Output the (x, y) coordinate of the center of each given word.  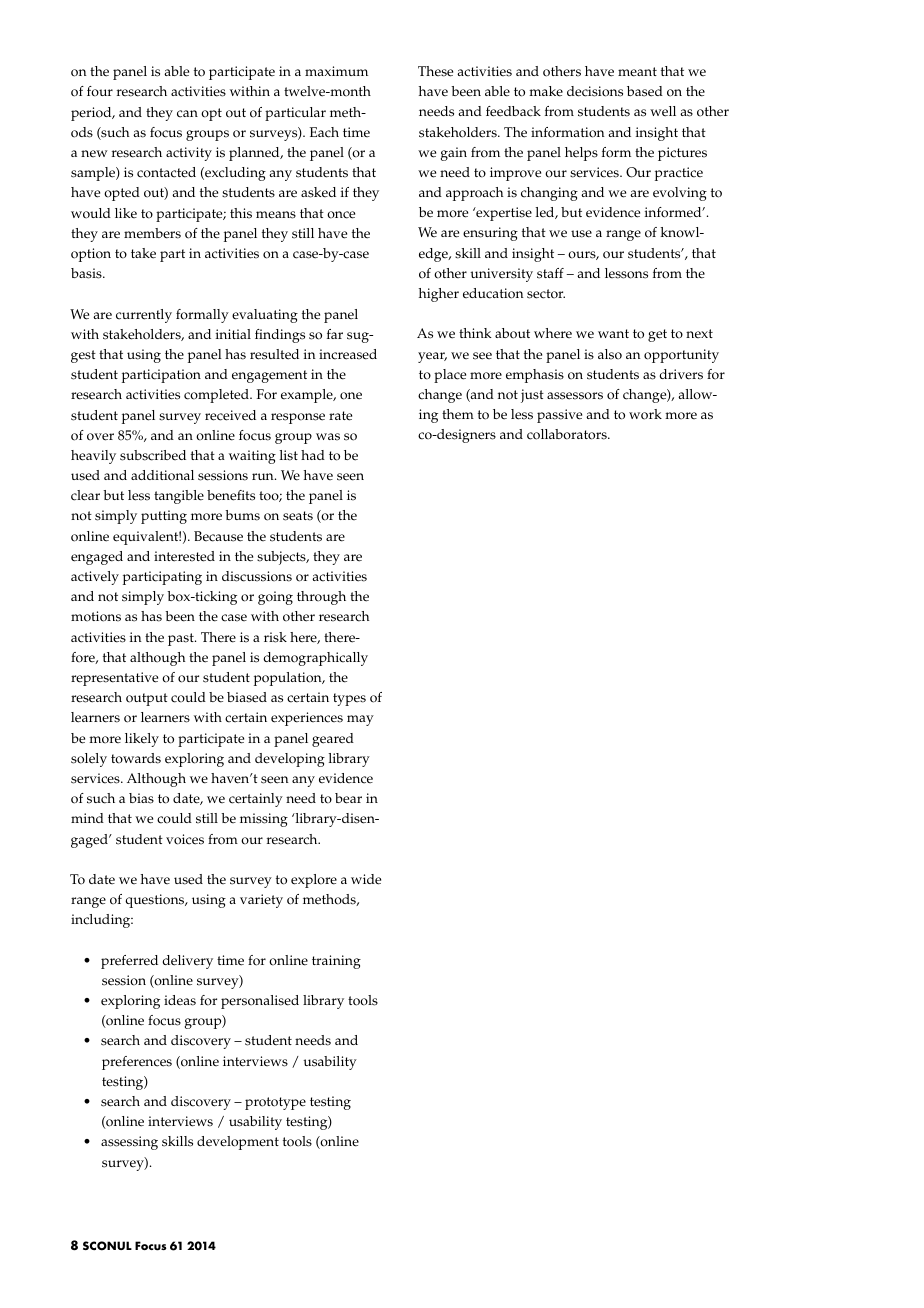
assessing (129, 1143)
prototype (275, 1103)
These (435, 71)
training (336, 962)
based (645, 91)
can (187, 114)
